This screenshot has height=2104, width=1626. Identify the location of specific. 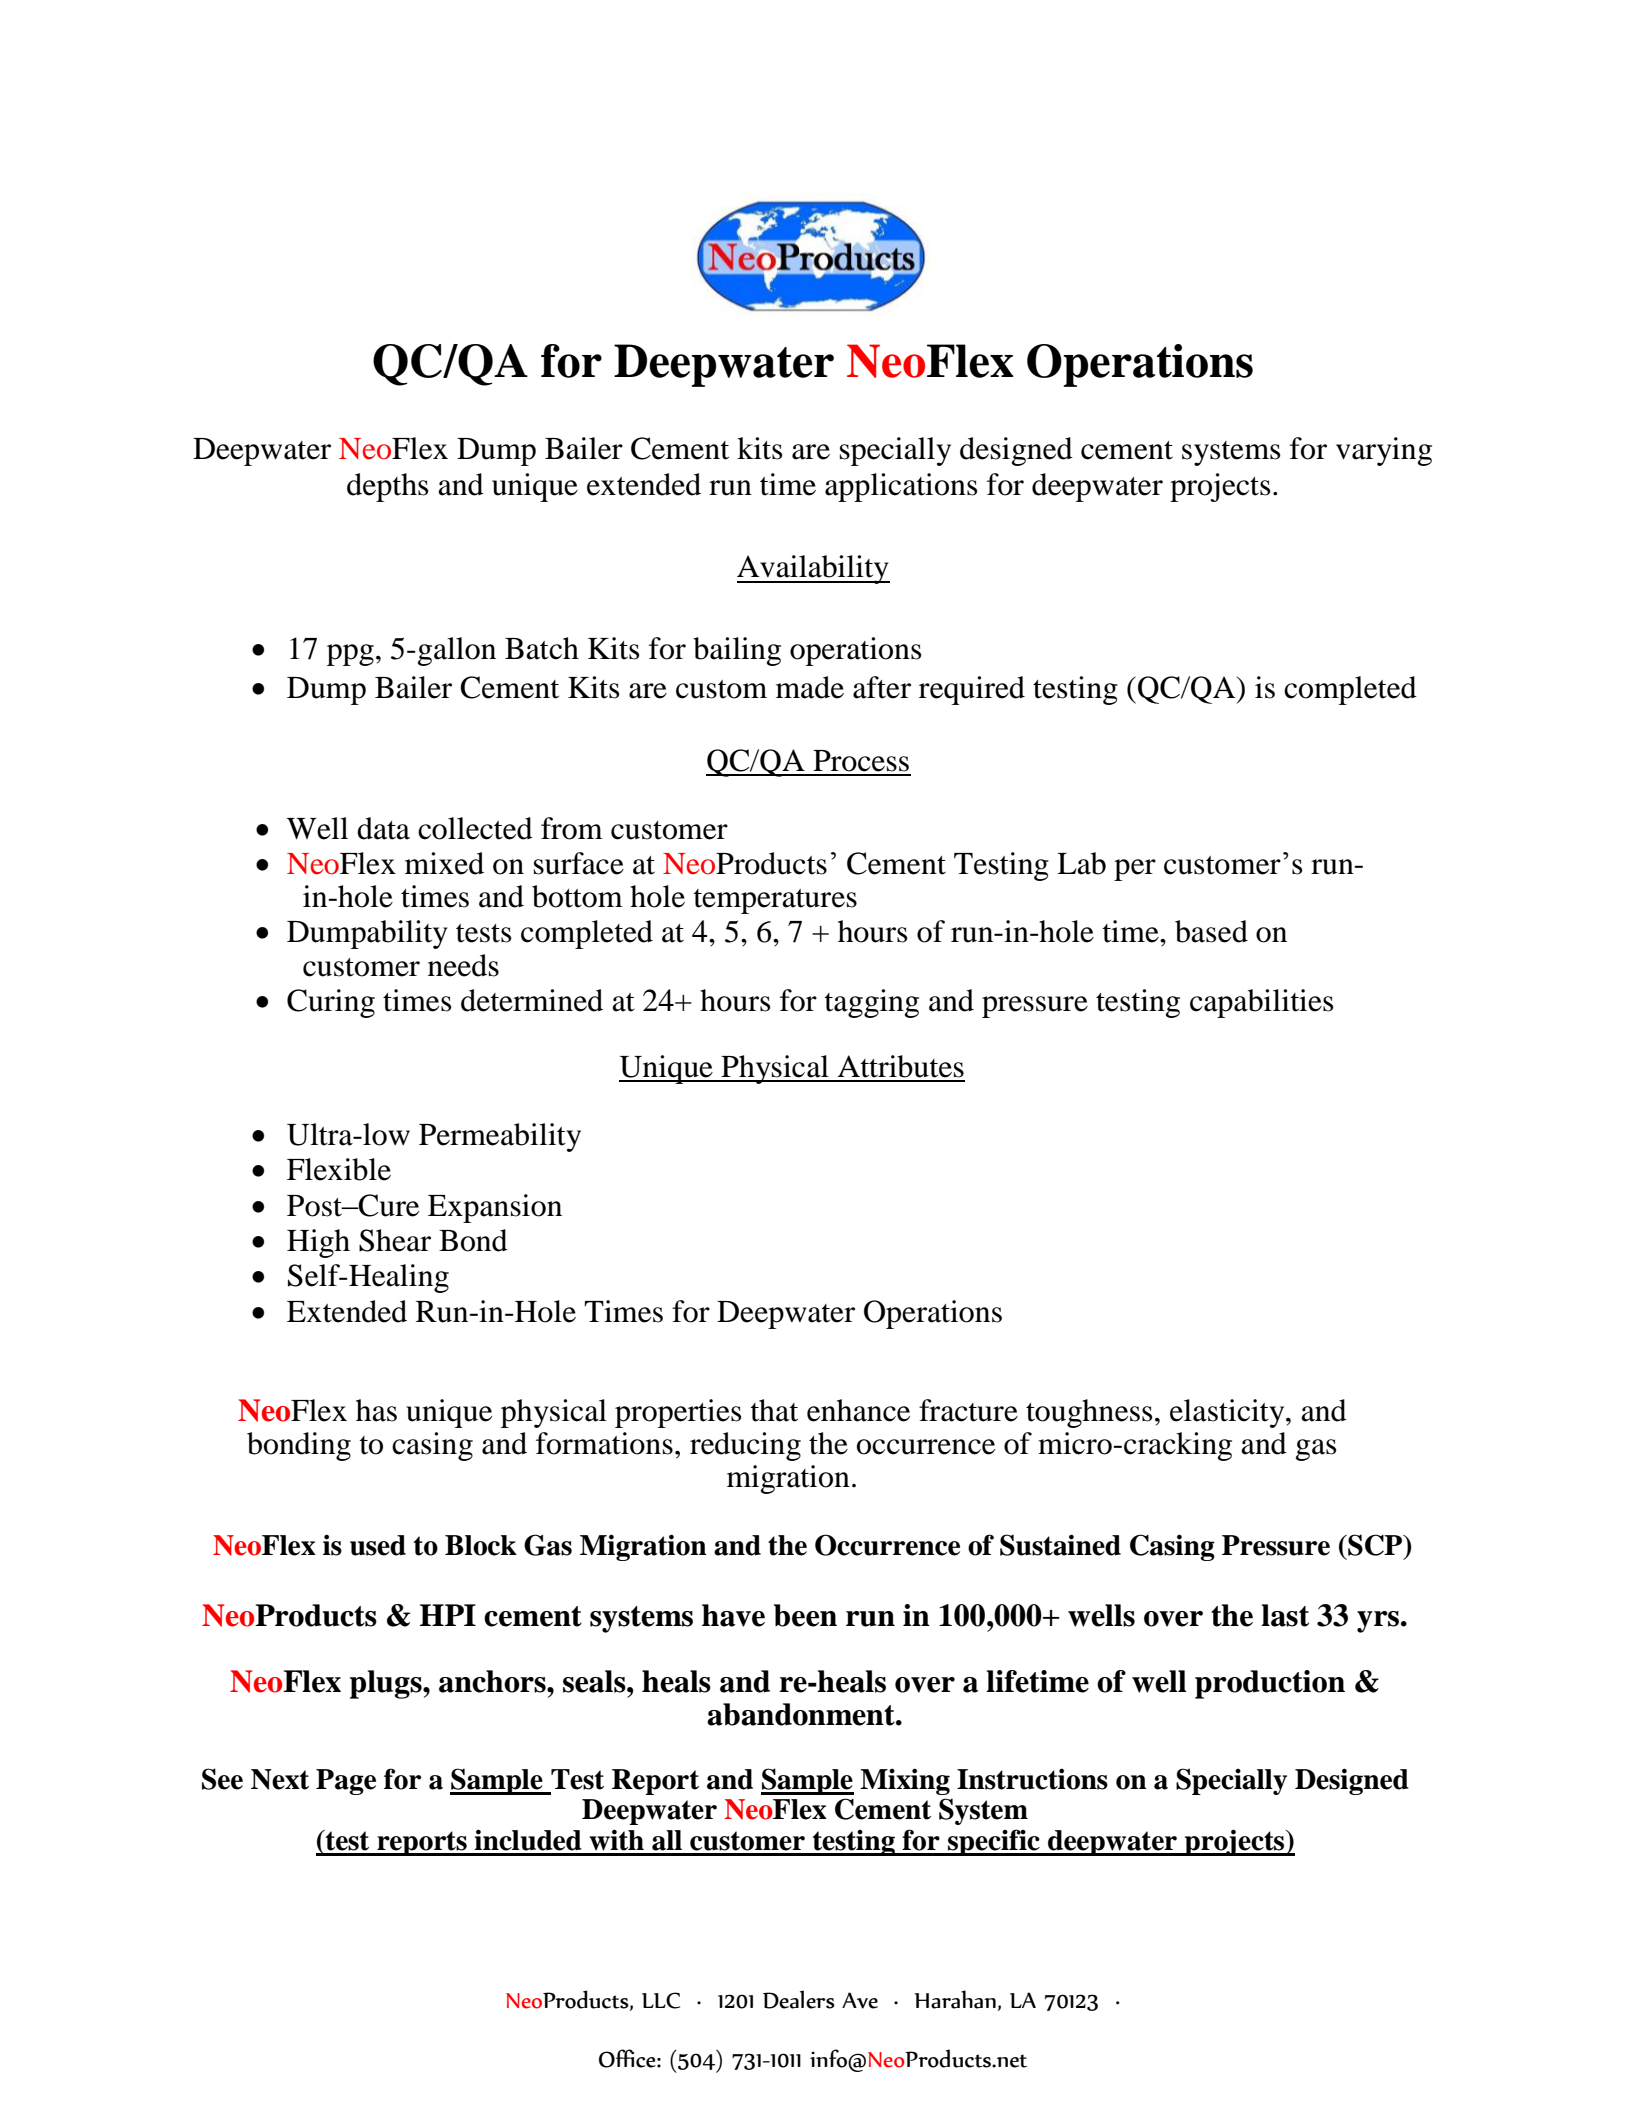
(994, 1842).
